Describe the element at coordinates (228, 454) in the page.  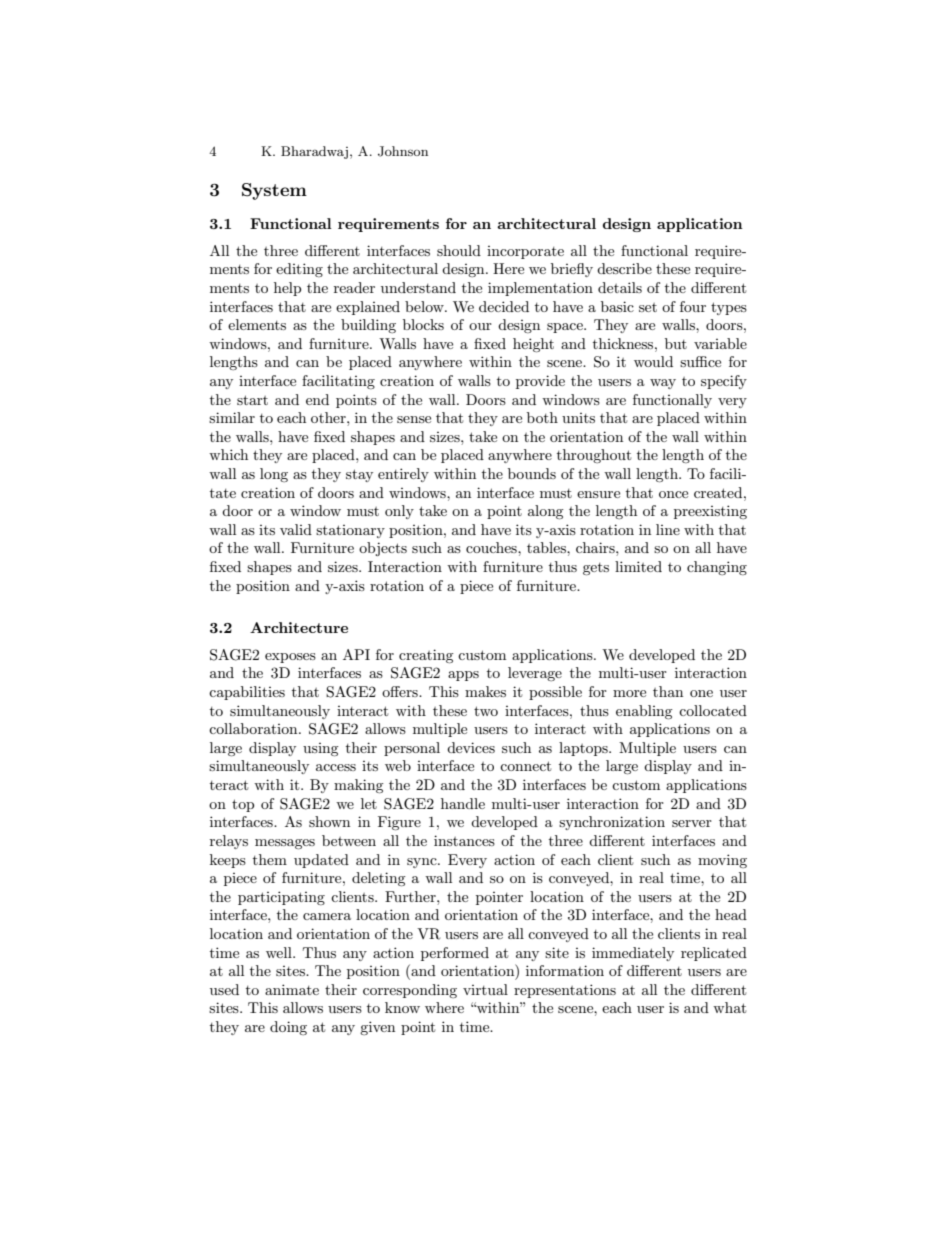
I see `which` at that location.
